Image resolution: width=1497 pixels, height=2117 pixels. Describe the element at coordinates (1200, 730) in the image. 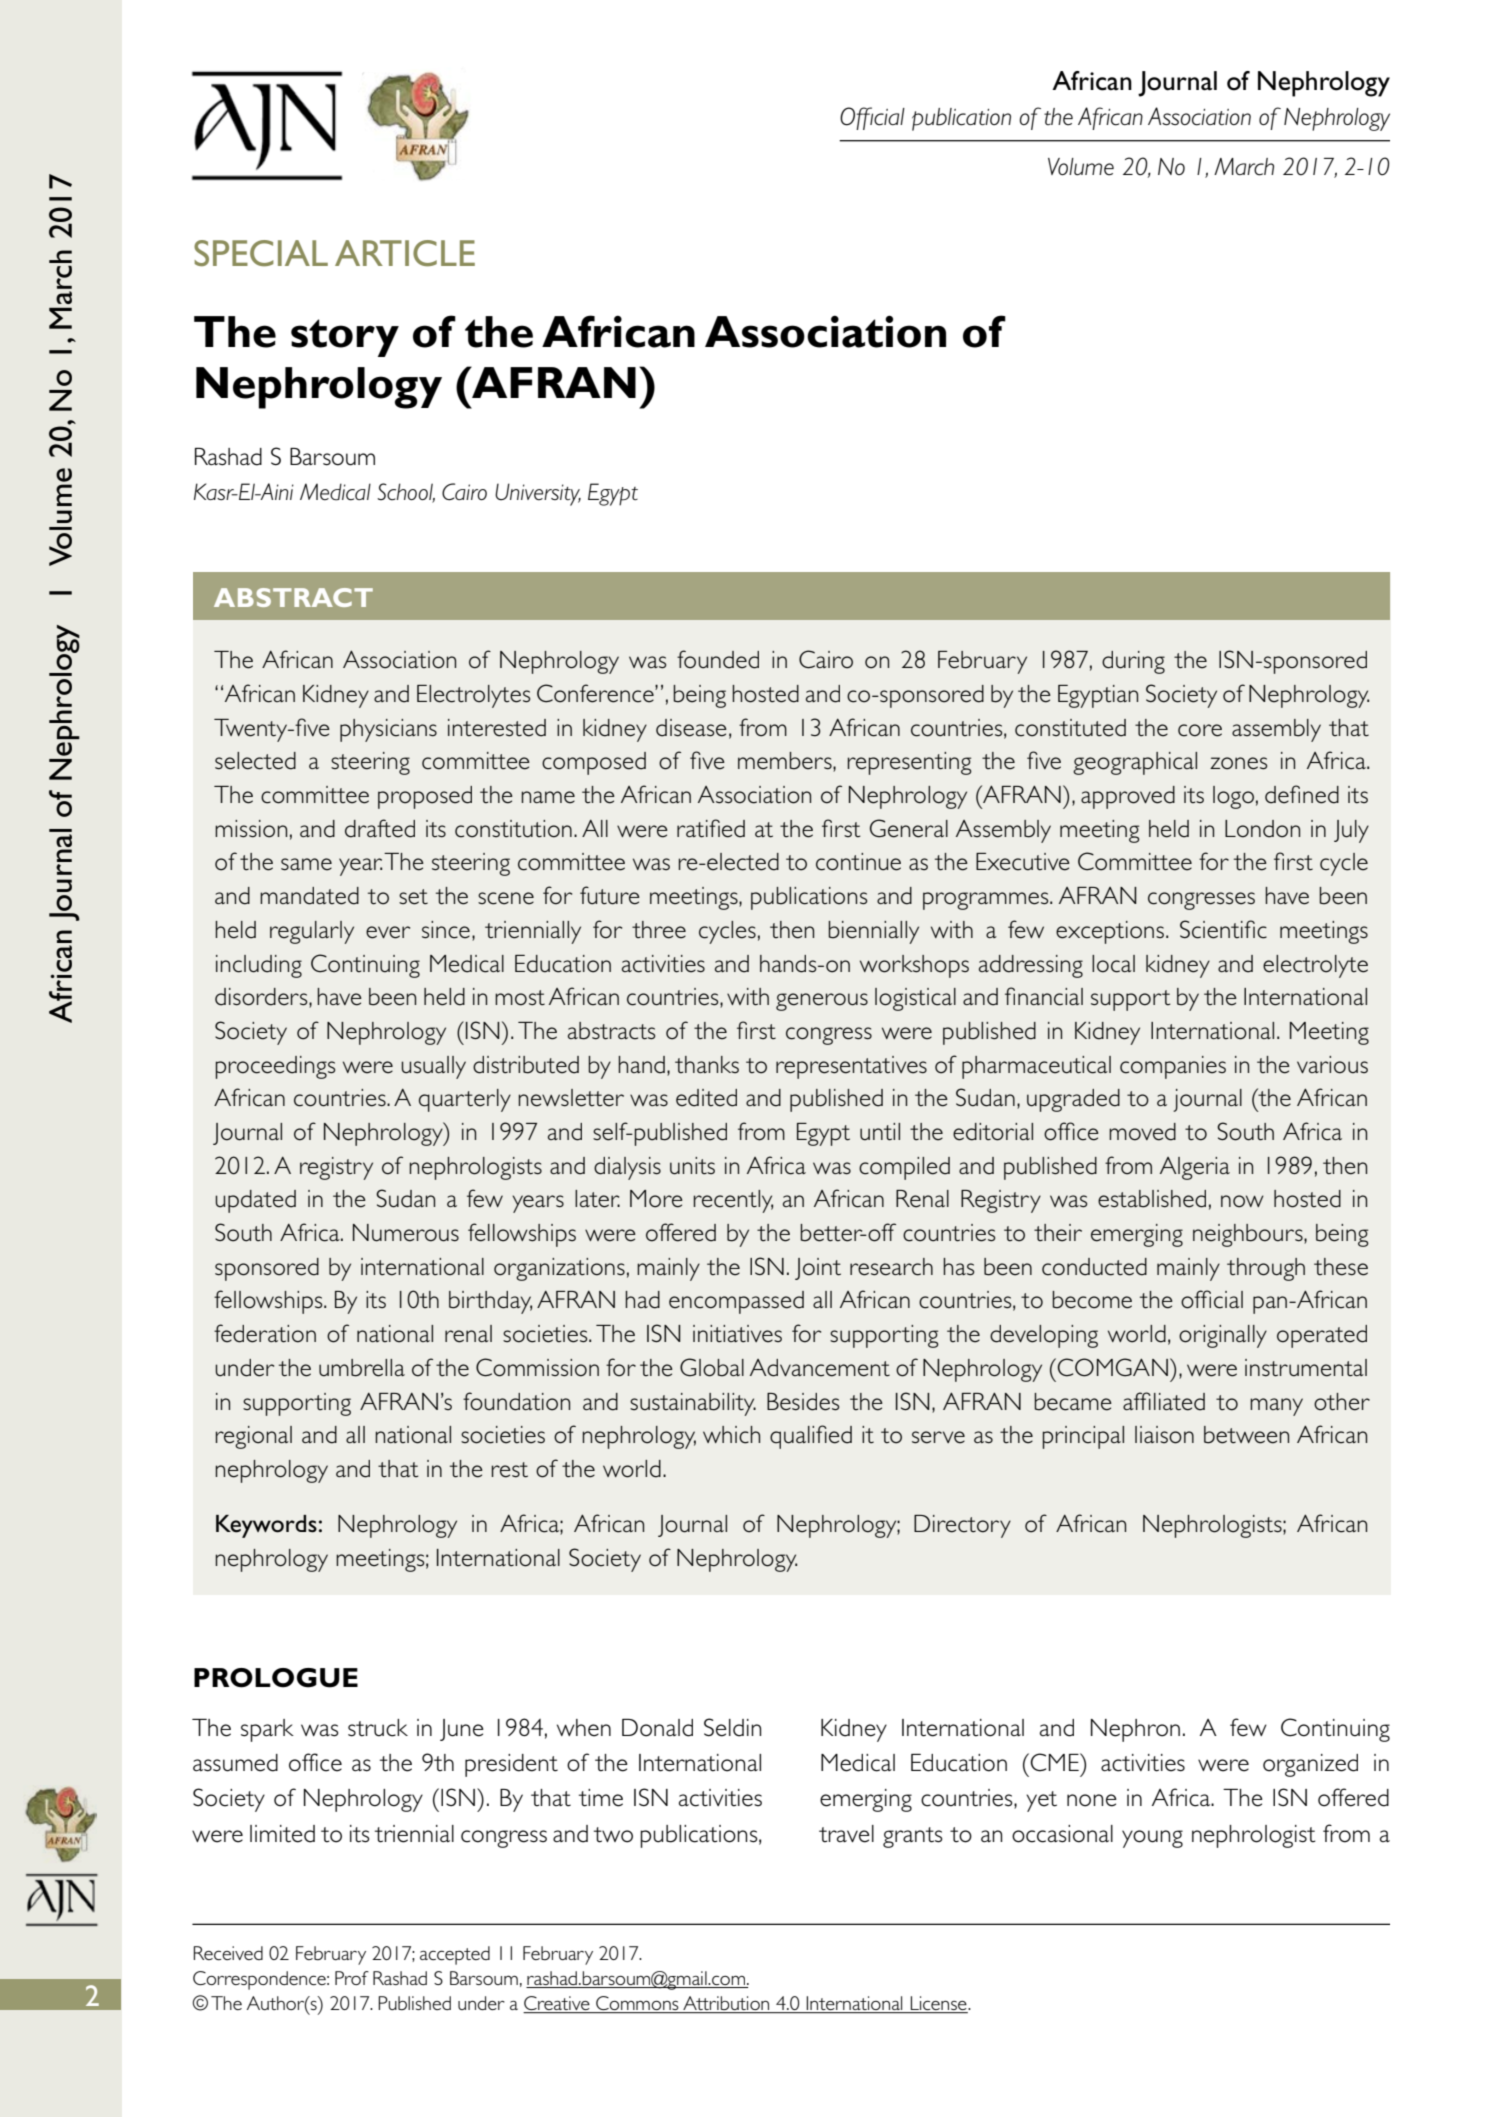

I see `core` at that location.
